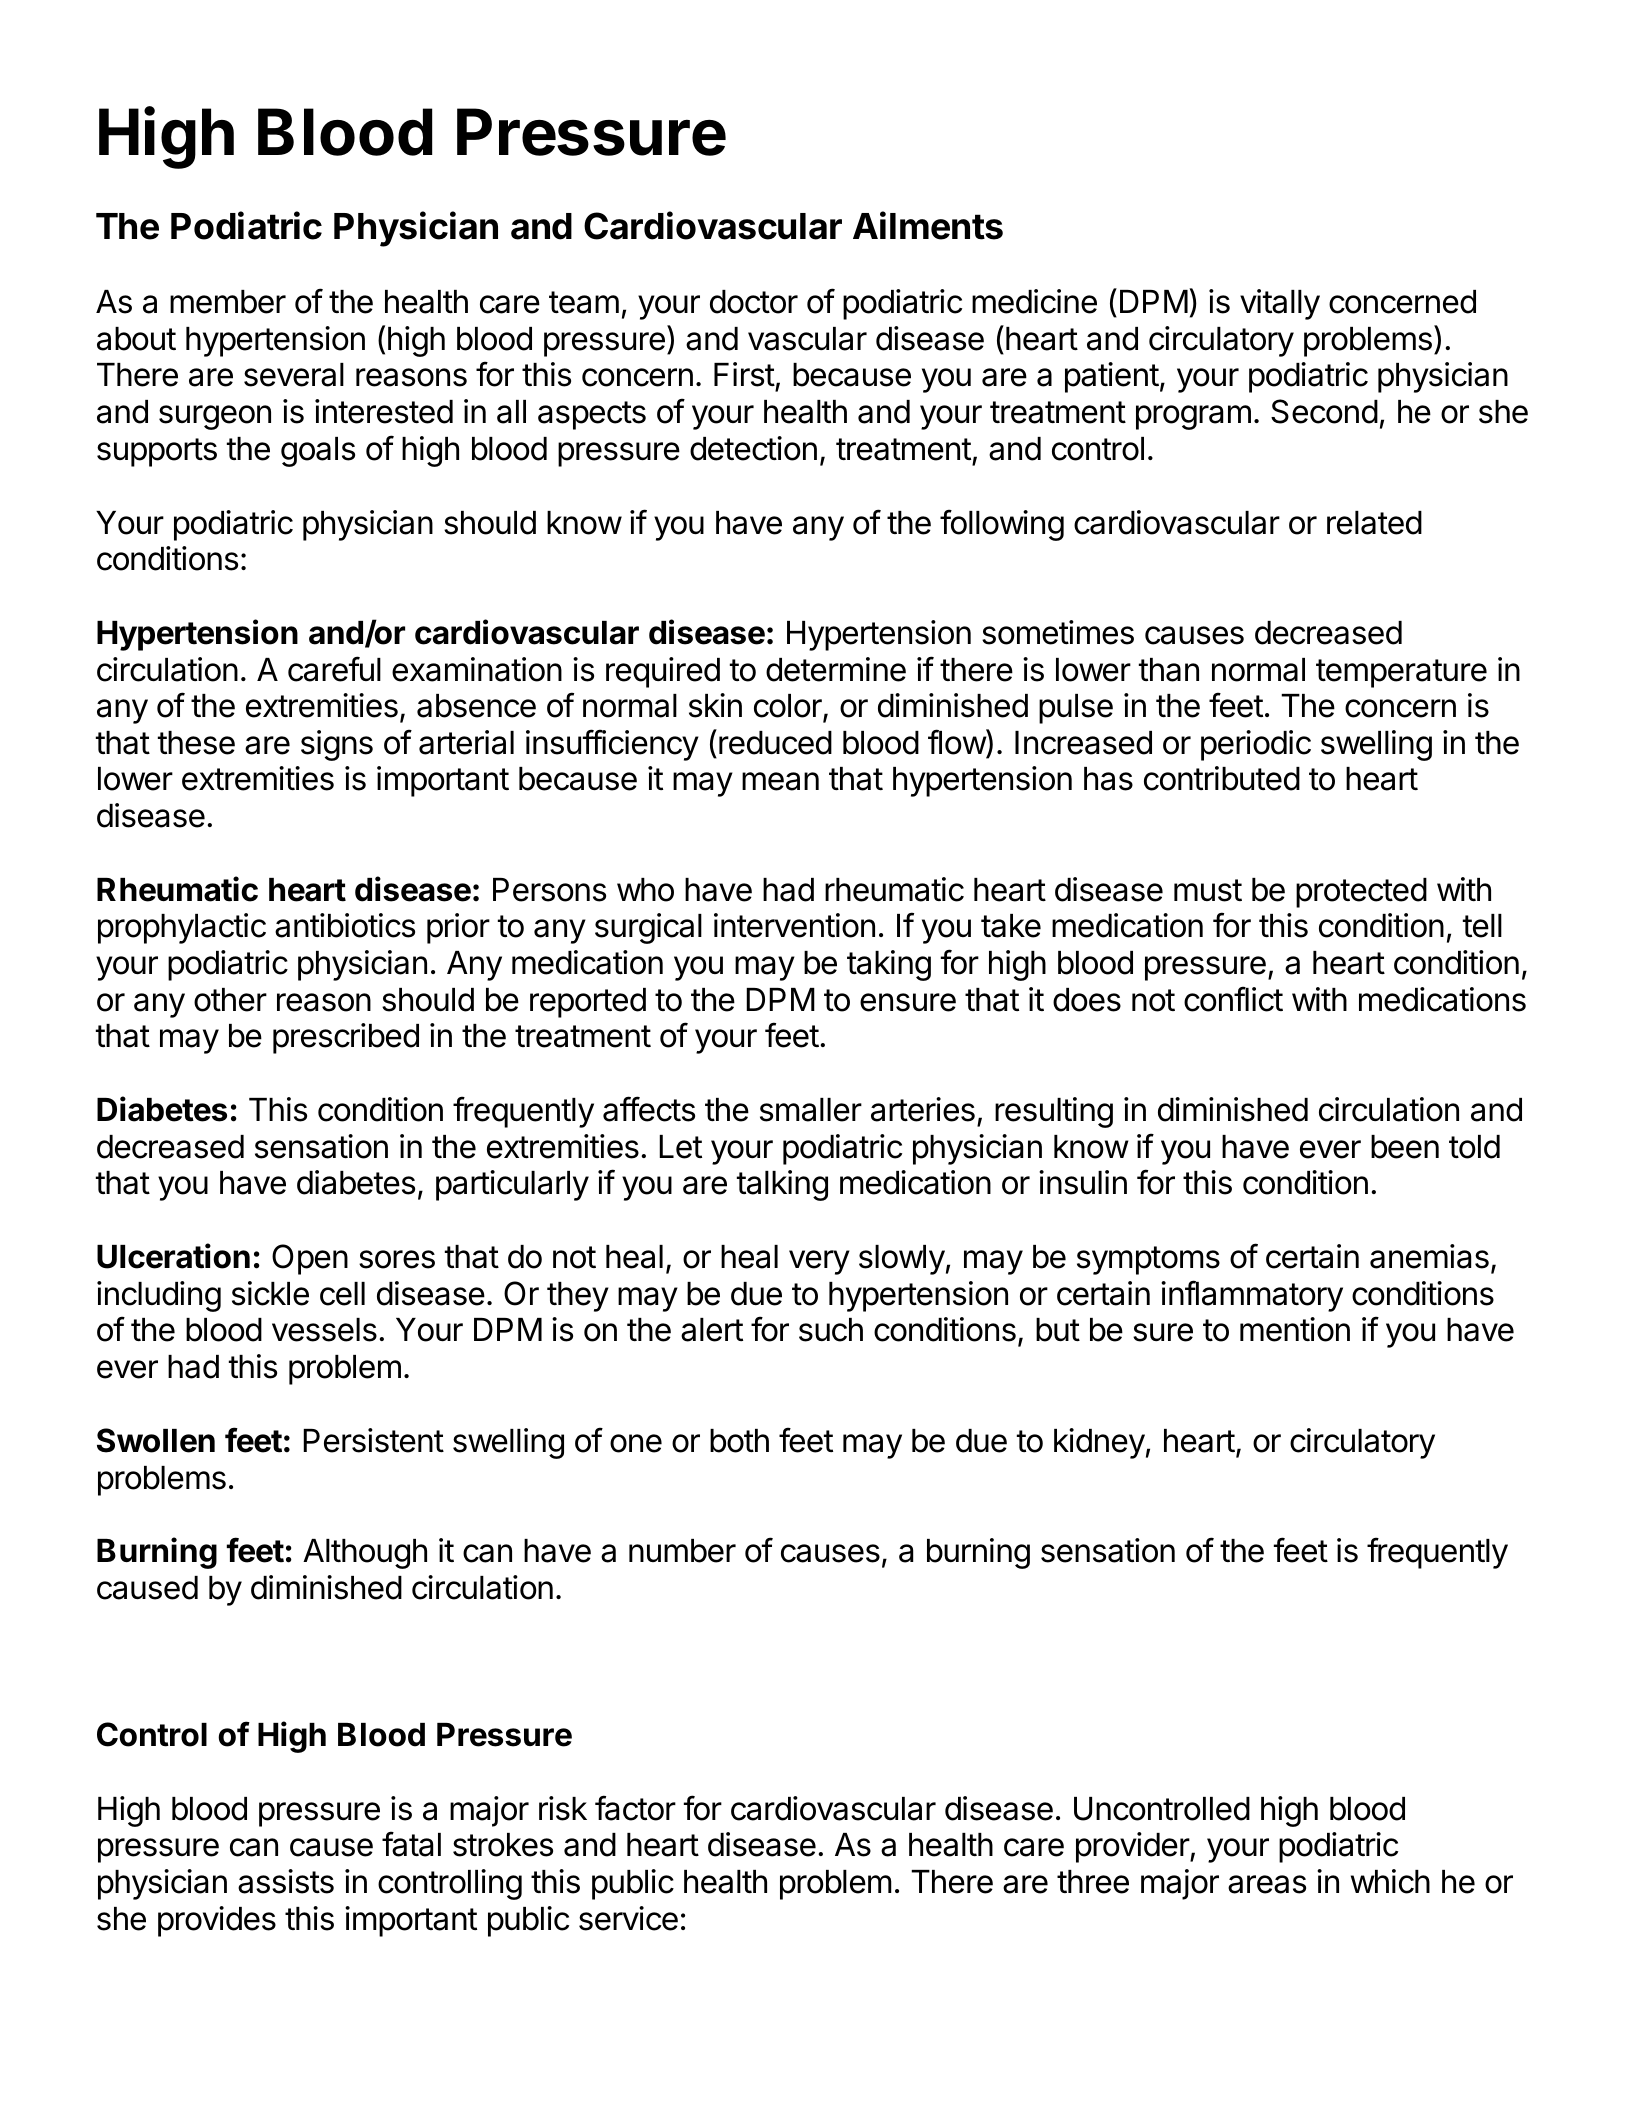  Describe the element at coordinates (346, 1038) in the screenshot. I see `prescribed` at that location.
